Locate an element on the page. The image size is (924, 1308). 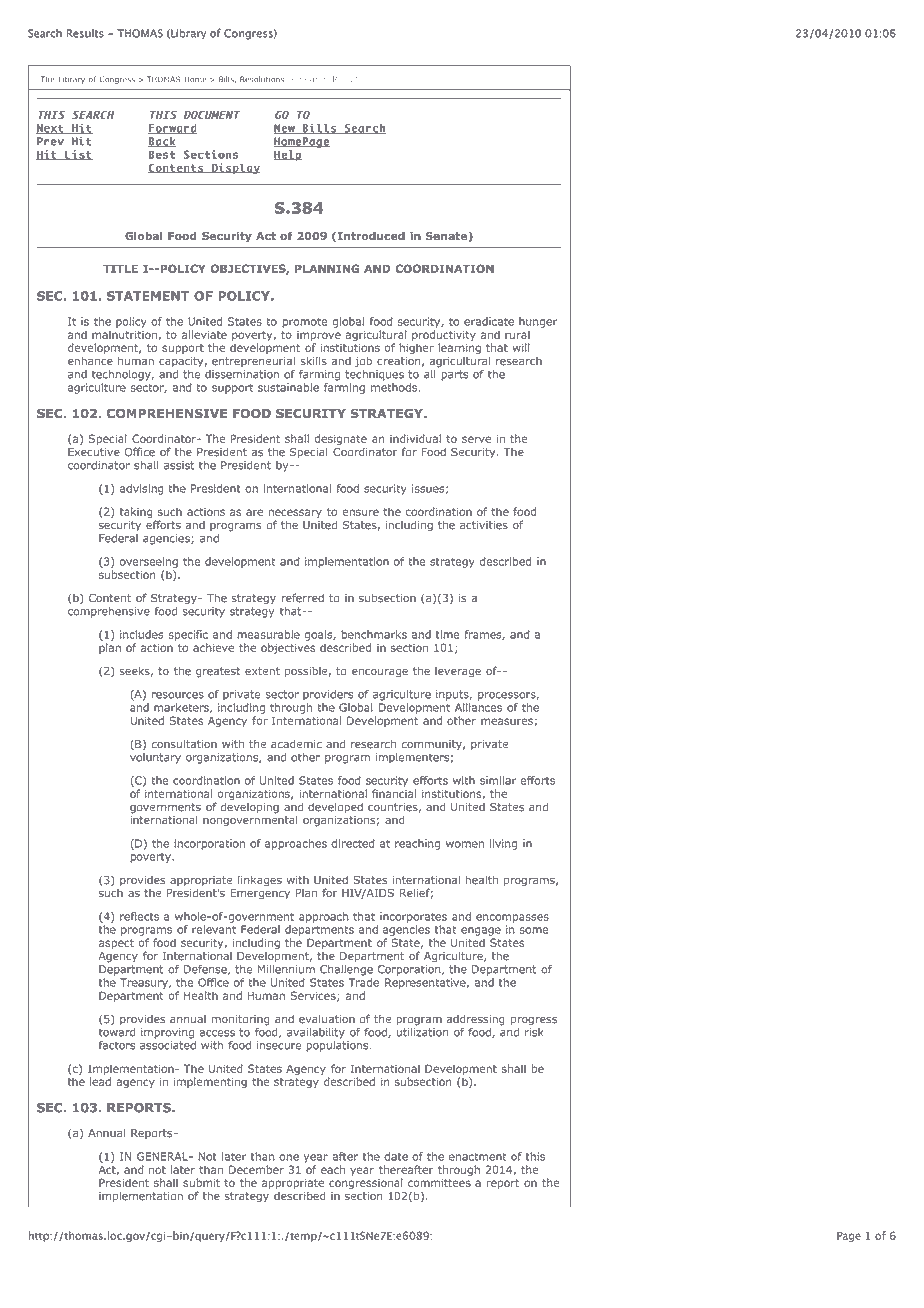
one is located at coordinates (289, 1157).
